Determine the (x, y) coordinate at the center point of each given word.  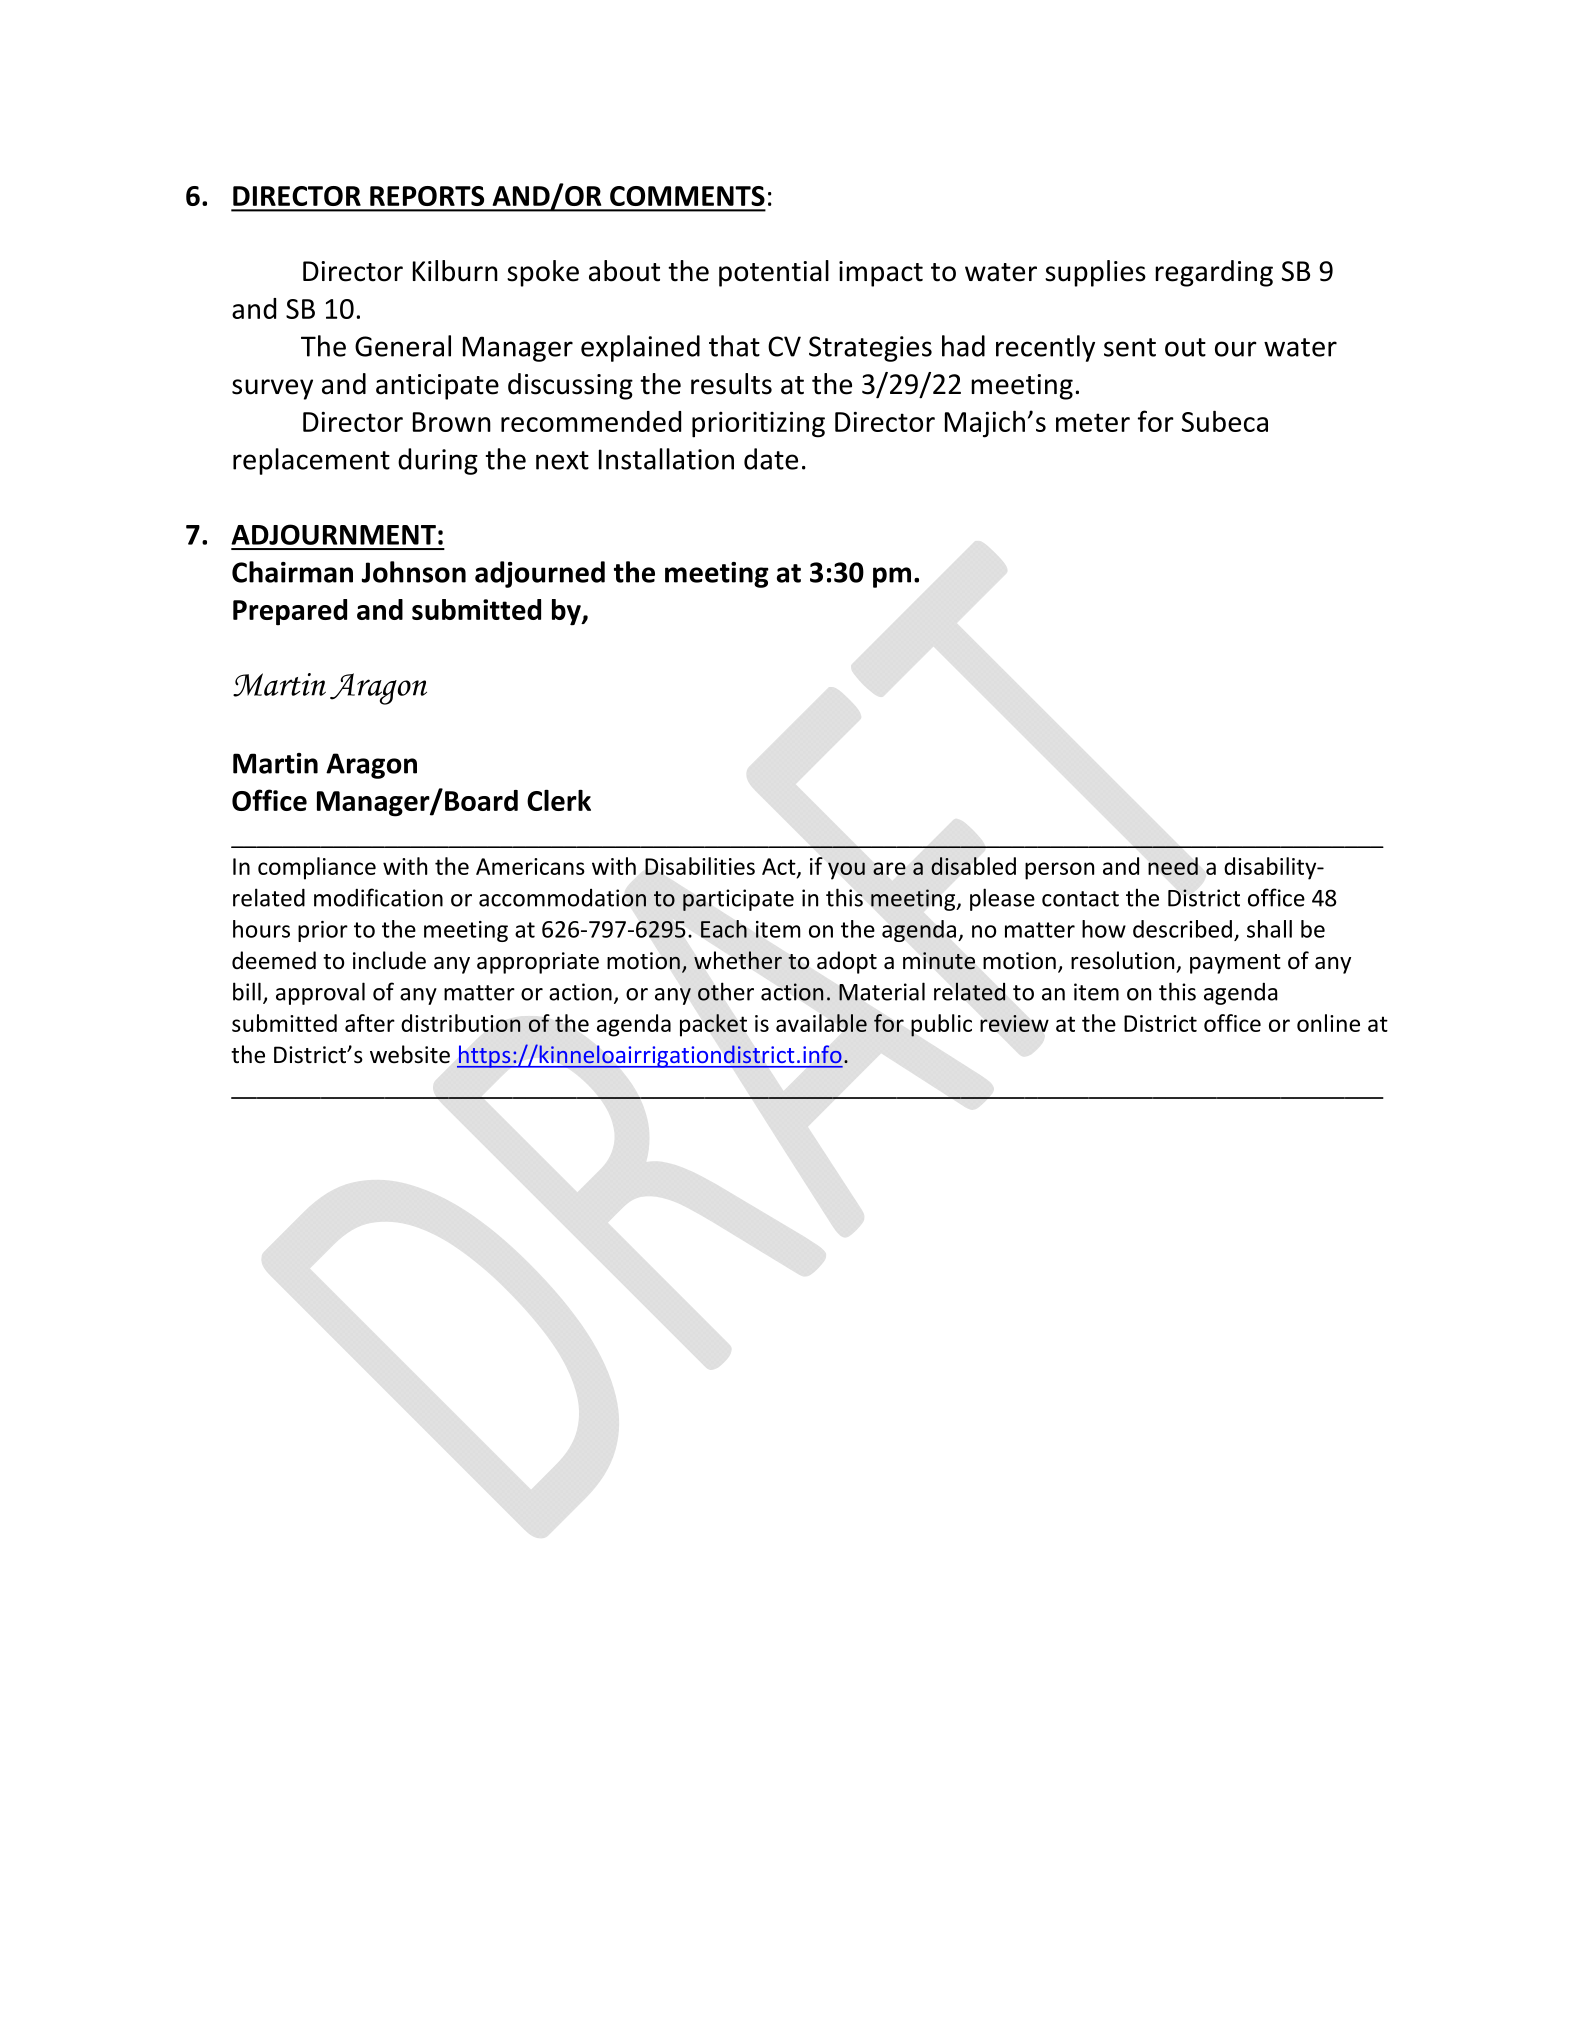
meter (1093, 422)
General (403, 346)
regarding (1214, 273)
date (771, 459)
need (1173, 866)
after (370, 1023)
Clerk (559, 800)
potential (774, 273)
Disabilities (700, 866)
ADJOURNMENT (333, 534)
